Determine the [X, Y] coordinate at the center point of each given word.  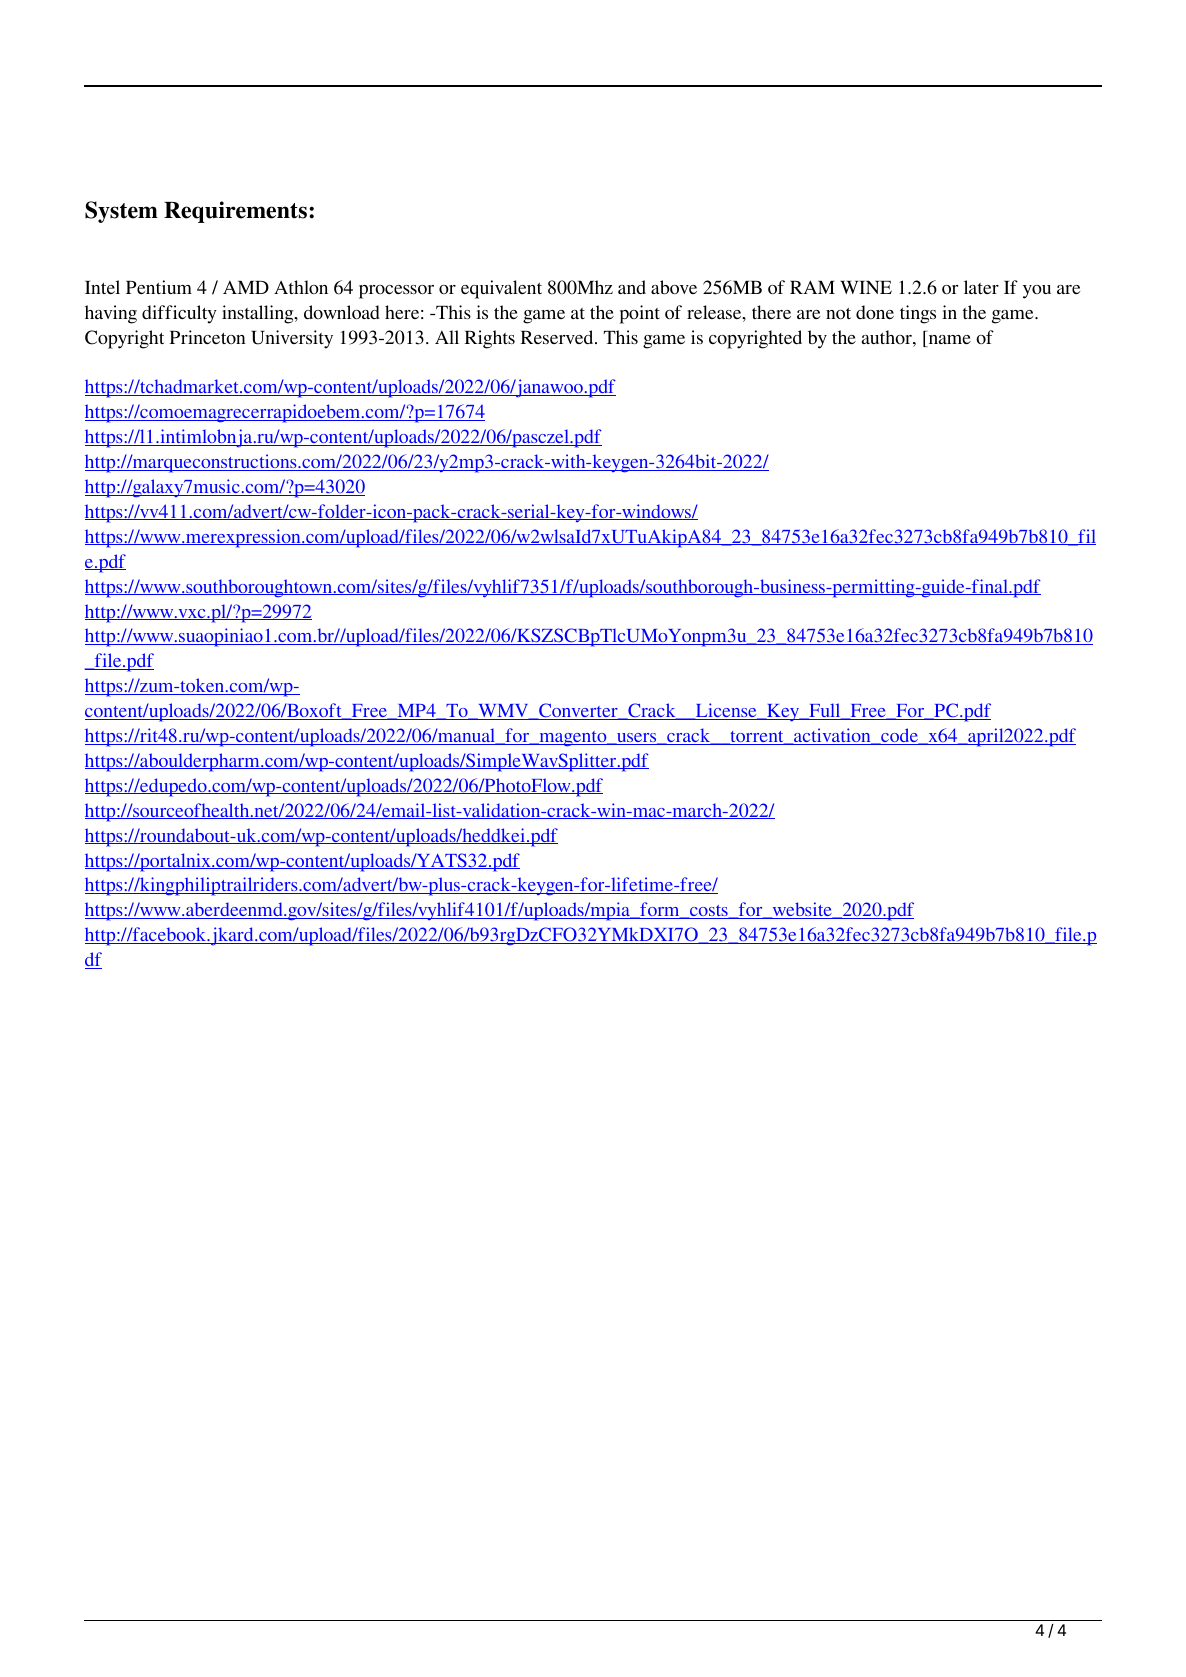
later [981, 287]
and [632, 287]
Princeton [207, 337]
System [121, 212]
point [640, 314]
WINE [866, 287]
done [875, 312]
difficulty [179, 314]
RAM [812, 287]
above [674, 287]
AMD [246, 287]
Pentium [159, 287]
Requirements [235, 212]
